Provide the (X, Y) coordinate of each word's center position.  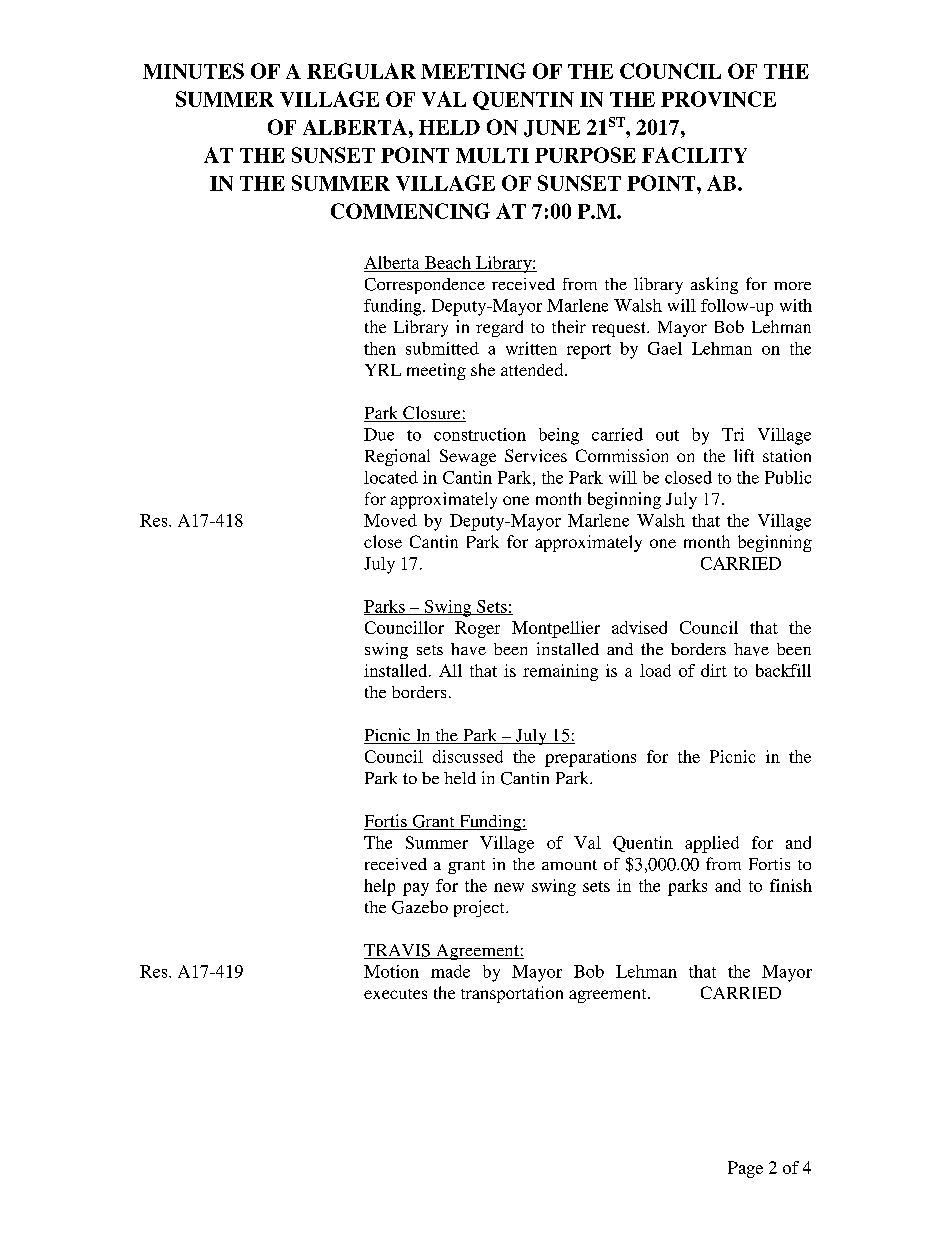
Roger (477, 629)
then (380, 348)
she (483, 369)
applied (712, 844)
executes (395, 994)
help (379, 887)
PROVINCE (718, 99)
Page (745, 1169)
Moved (390, 520)
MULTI (492, 155)
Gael (665, 348)
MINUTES (193, 71)
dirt (714, 670)
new (509, 887)
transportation (512, 994)
